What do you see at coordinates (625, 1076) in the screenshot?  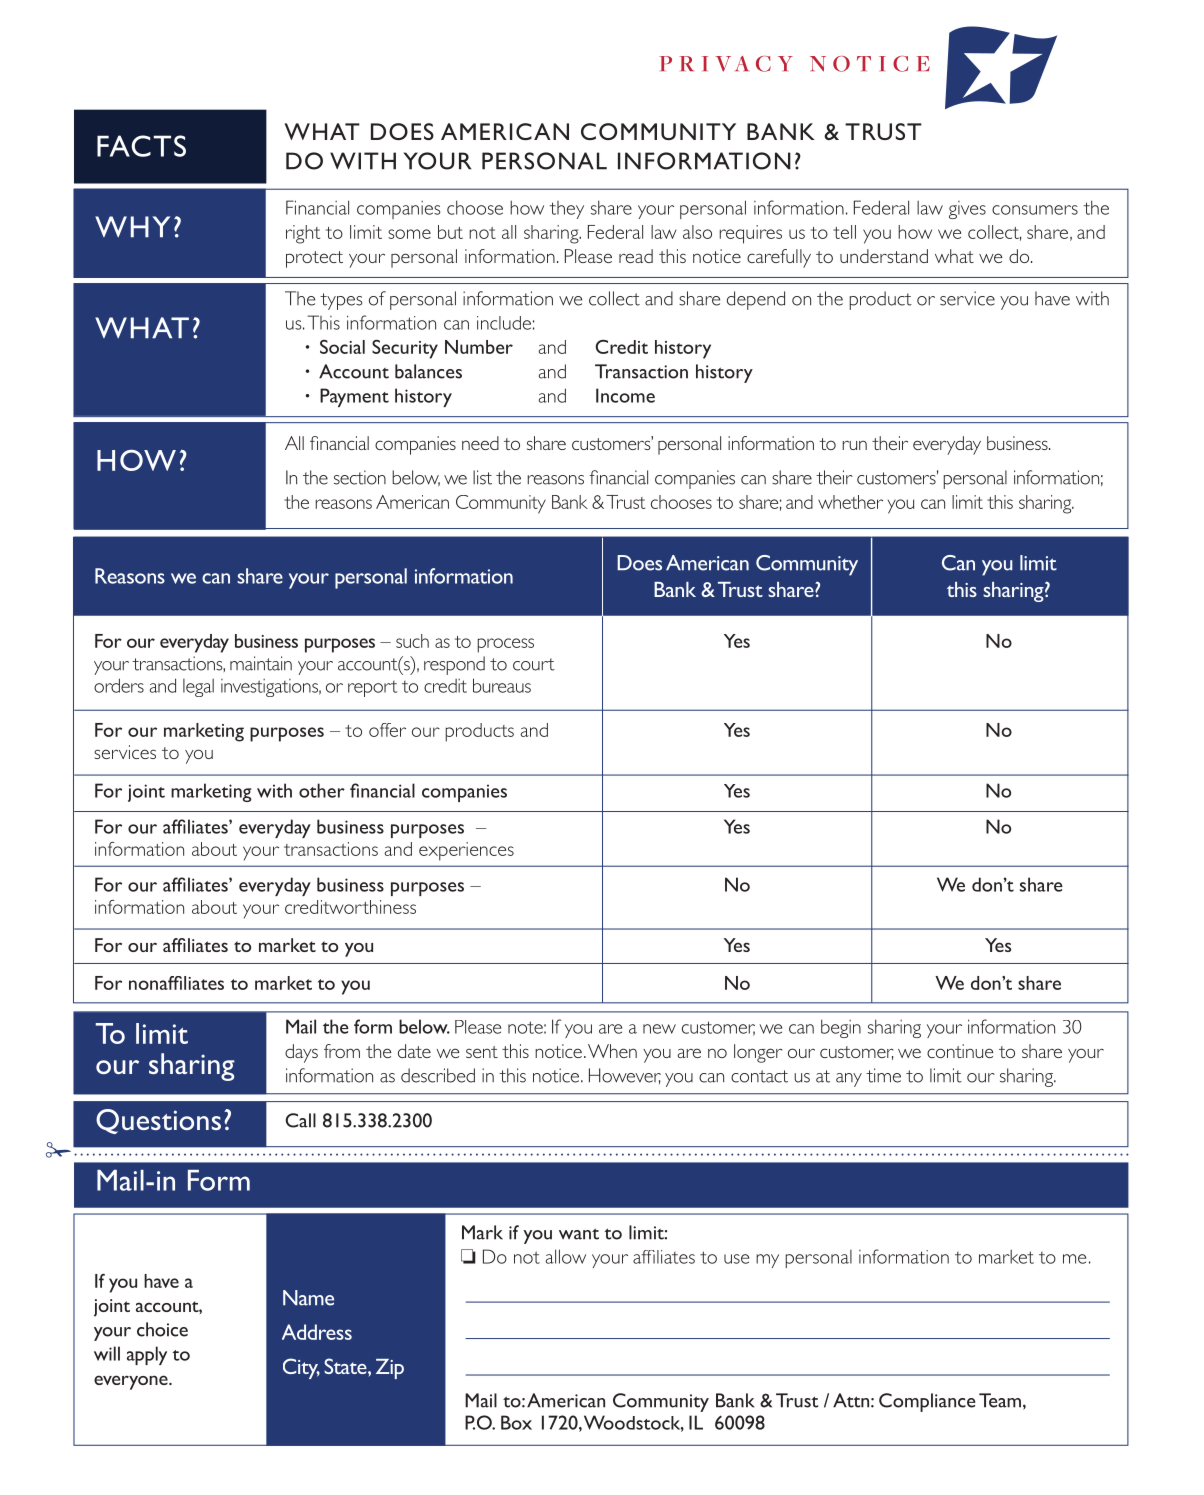 I see `However` at bounding box center [625, 1076].
